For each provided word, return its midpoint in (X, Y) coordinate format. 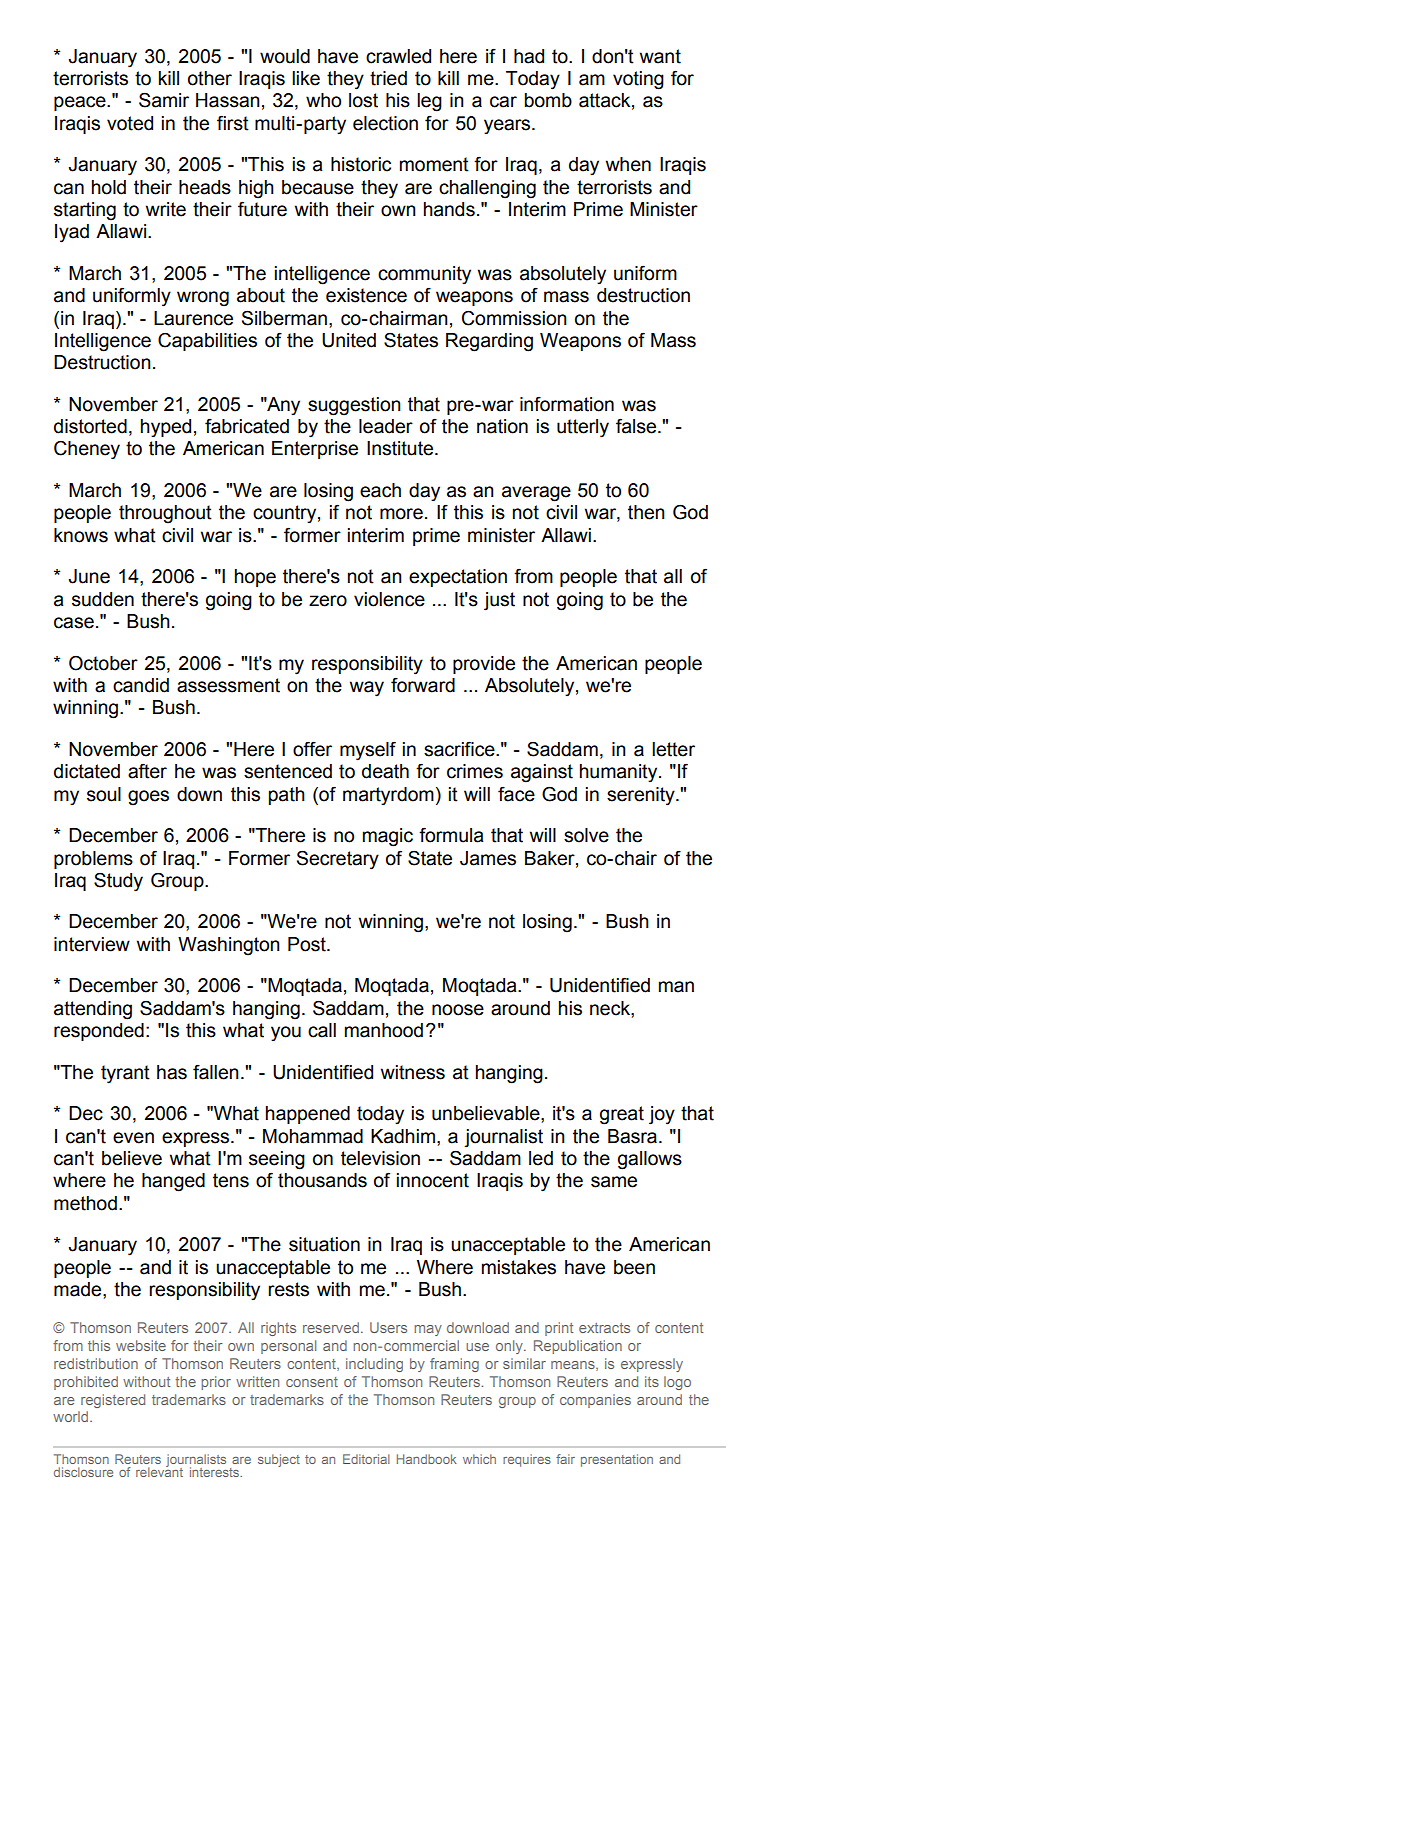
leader (386, 426)
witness (413, 1072)
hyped (166, 428)
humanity (620, 773)
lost (363, 100)
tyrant (125, 1074)
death (385, 771)
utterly (583, 428)
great (622, 1115)
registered (113, 1401)
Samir (164, 100)
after (147, 771)
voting (638, 80)
